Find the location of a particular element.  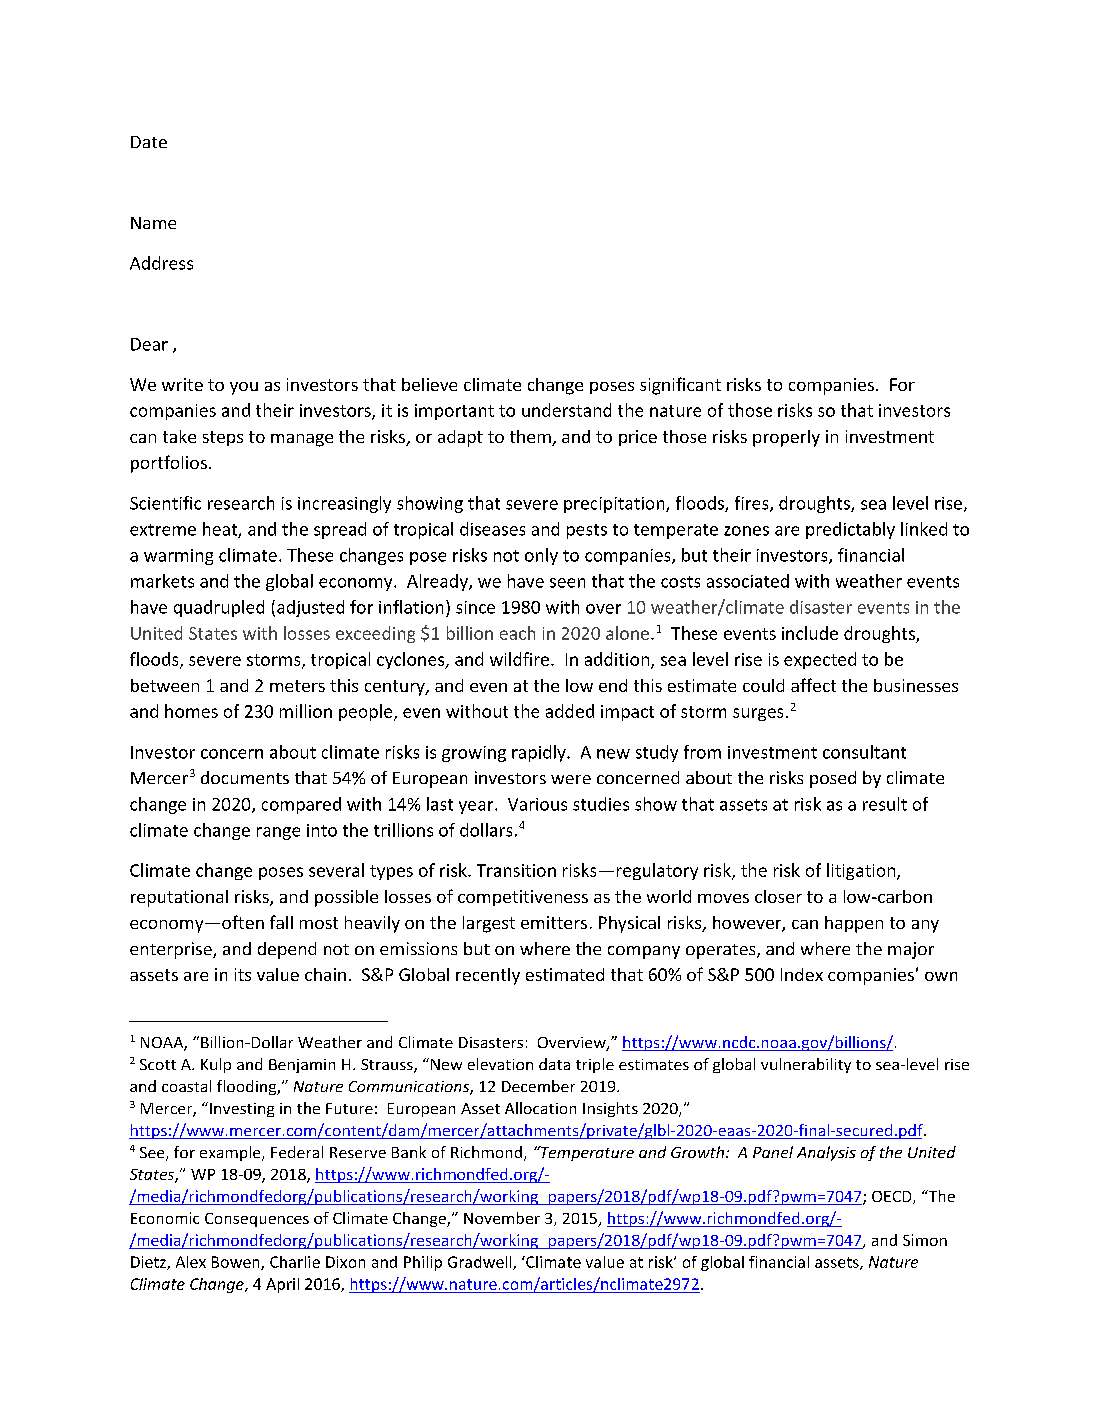

significant is located at coordinates (680, 386).
